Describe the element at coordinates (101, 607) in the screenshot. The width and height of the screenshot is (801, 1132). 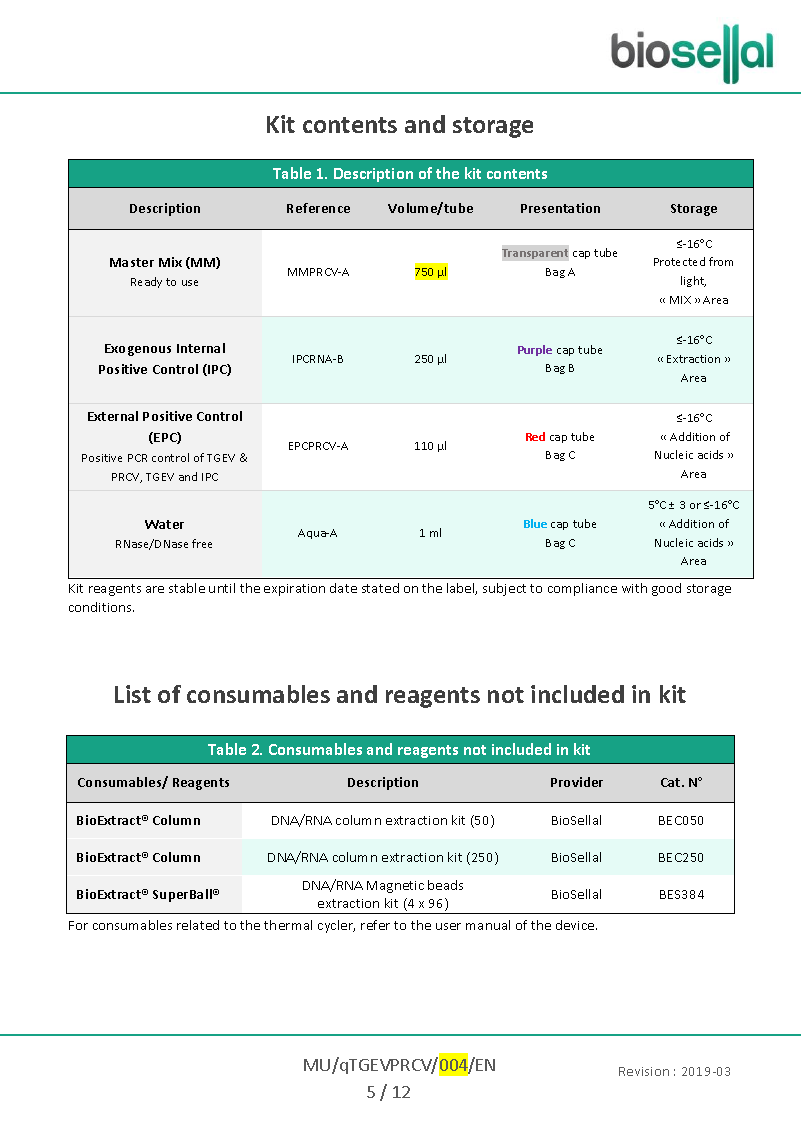
I see `conditions` at that location.
